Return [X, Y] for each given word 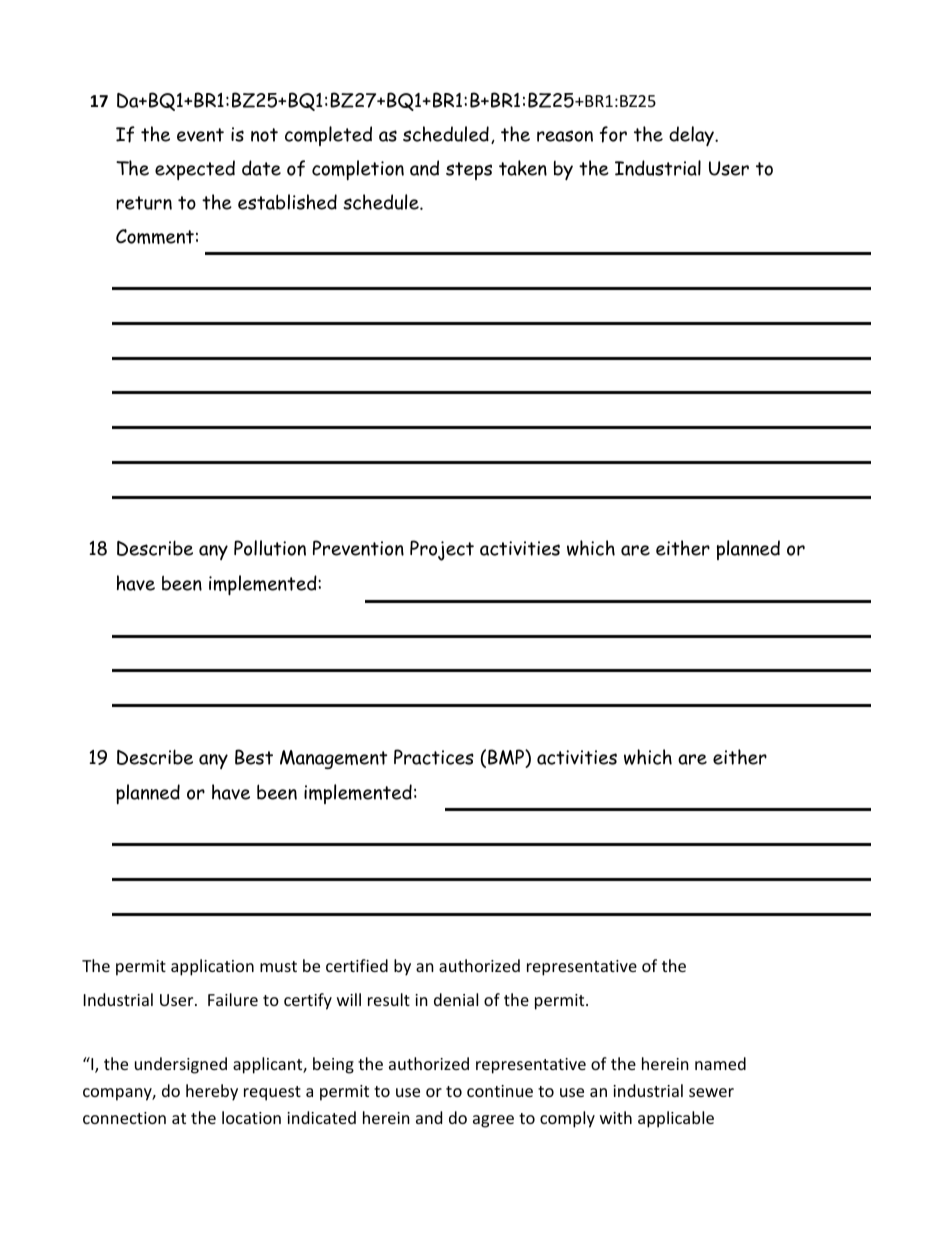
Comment [155, 236]
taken [523, 168]
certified [357, 965]
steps [469, 171]
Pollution [270, 548]
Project [442, 550]
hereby [212, 1092]
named [720, 1063]
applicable [676, 1119]
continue [500, 1091]
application [212, 967]
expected [195, 170]
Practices [434, 757]
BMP [507, 758]
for [613, 134]
